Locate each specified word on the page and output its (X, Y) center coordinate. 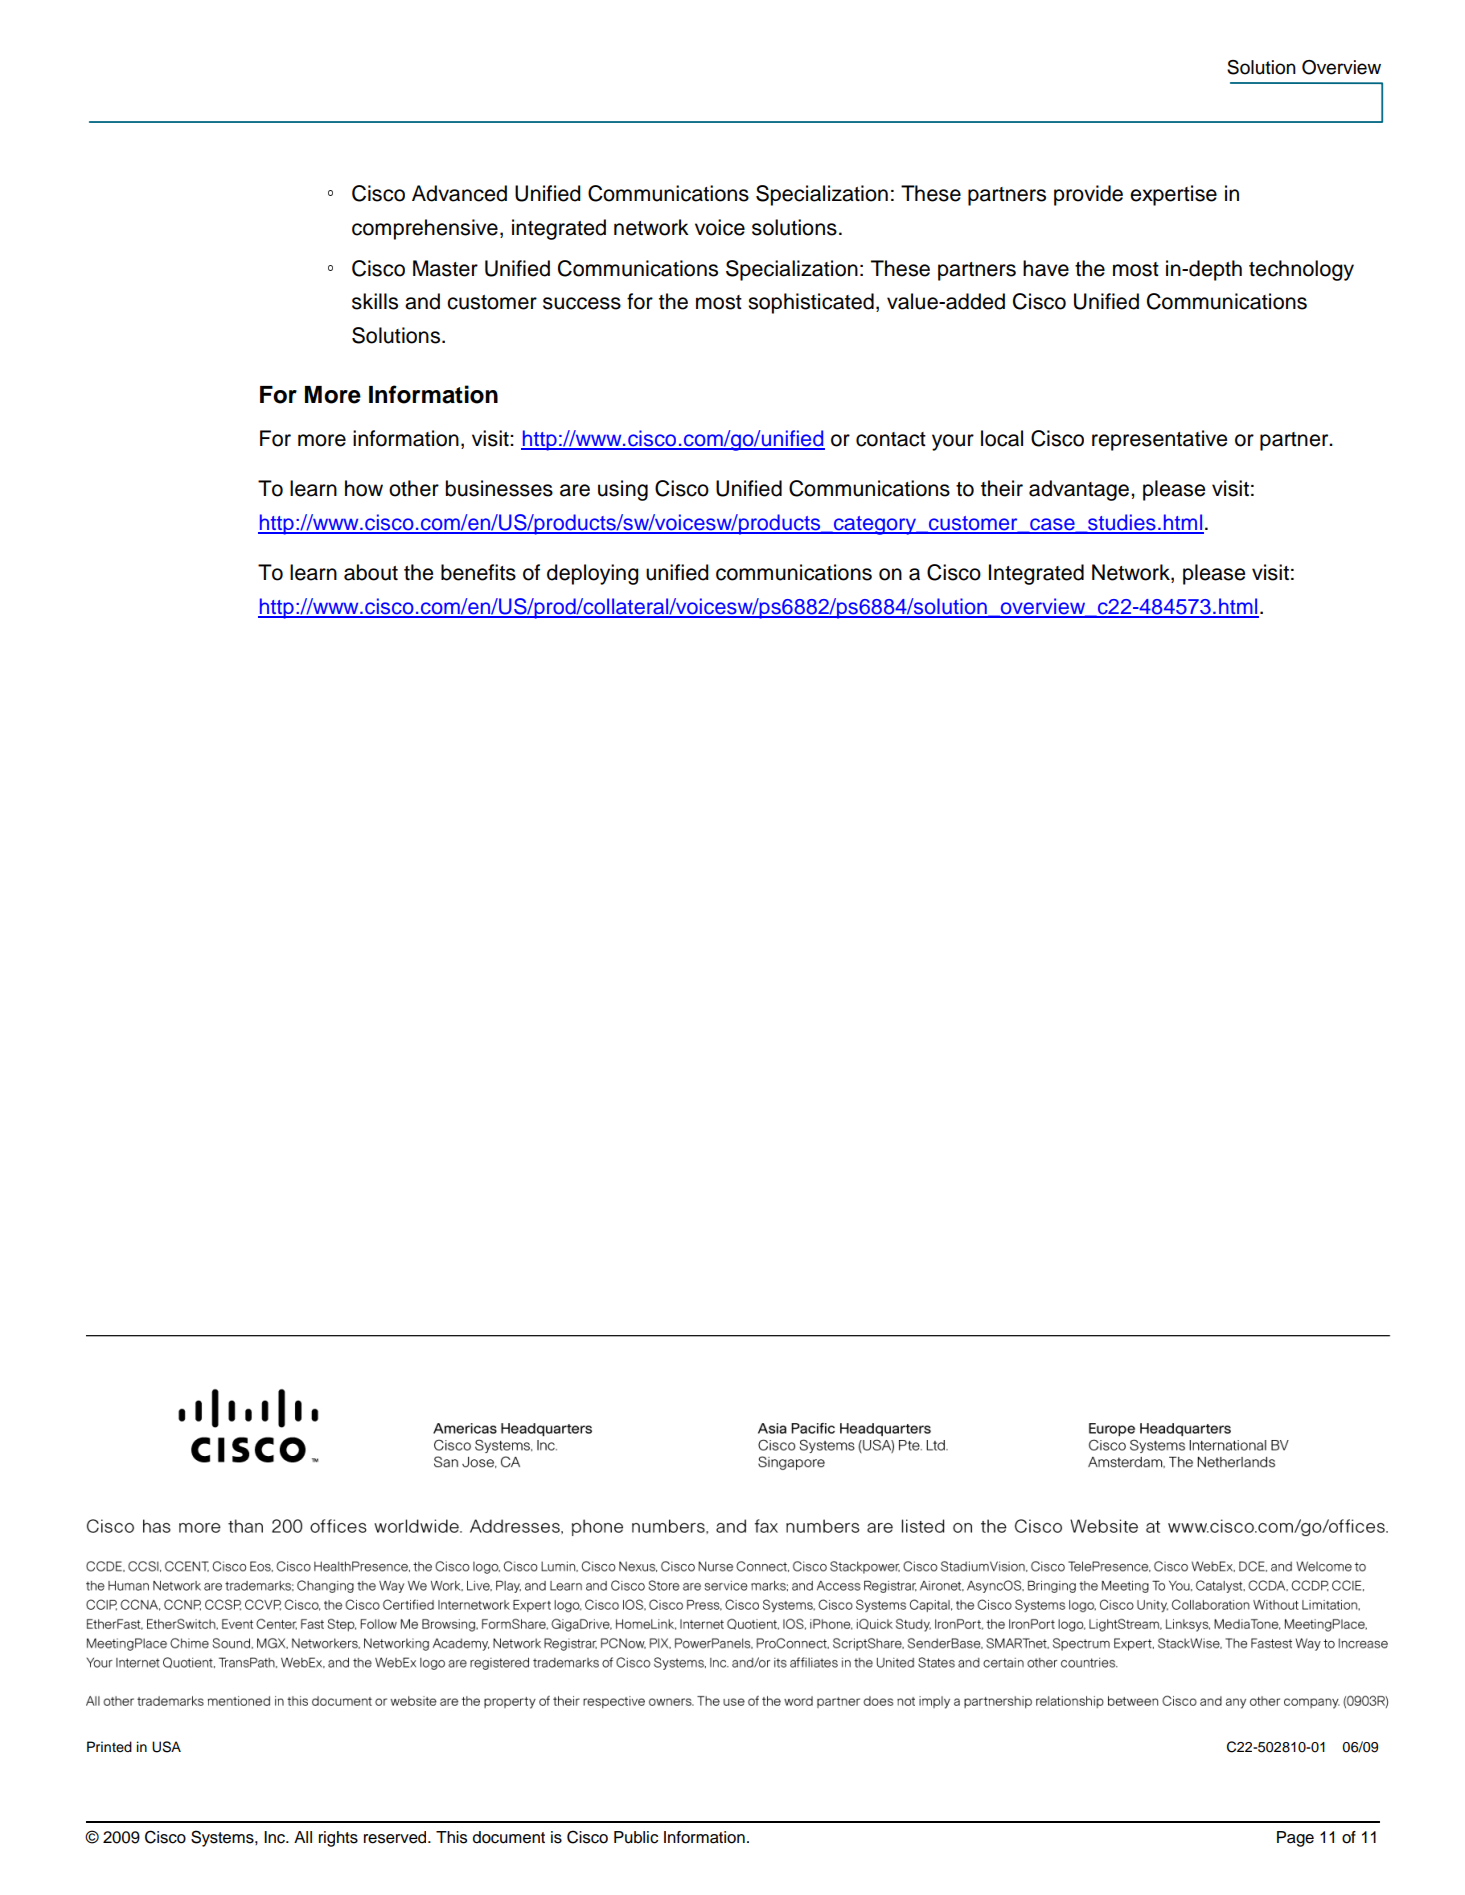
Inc (275, 1837)
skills (375, 301)
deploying (593, 574)
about (371, 572)
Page (1295, 1839)
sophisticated (811, 303)
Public (636, 1837)
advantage (1080, 490)
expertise (1173, 195)
